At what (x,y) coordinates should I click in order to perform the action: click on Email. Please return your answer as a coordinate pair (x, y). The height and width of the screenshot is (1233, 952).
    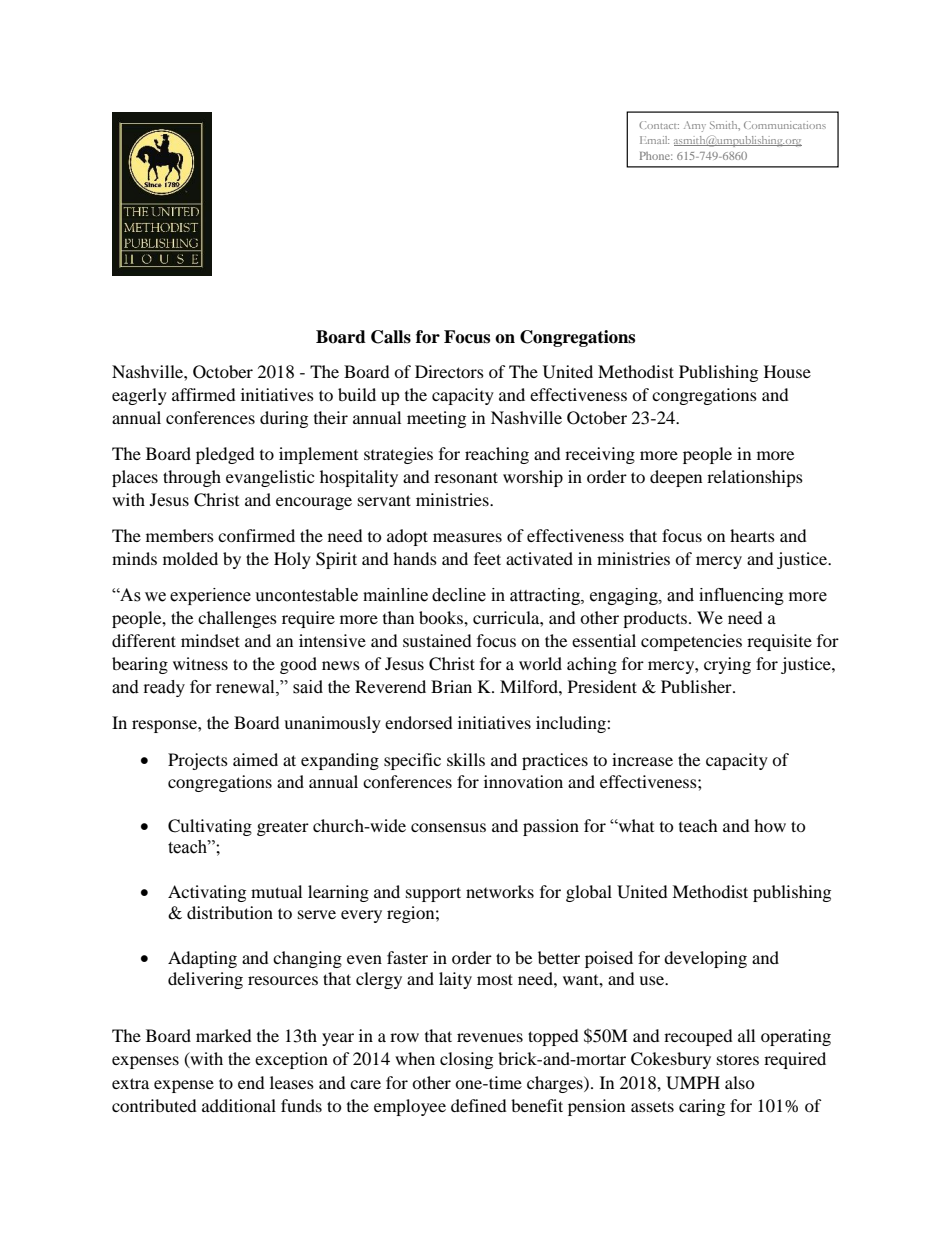
    Looking at the image, I should click on (654, 140).
